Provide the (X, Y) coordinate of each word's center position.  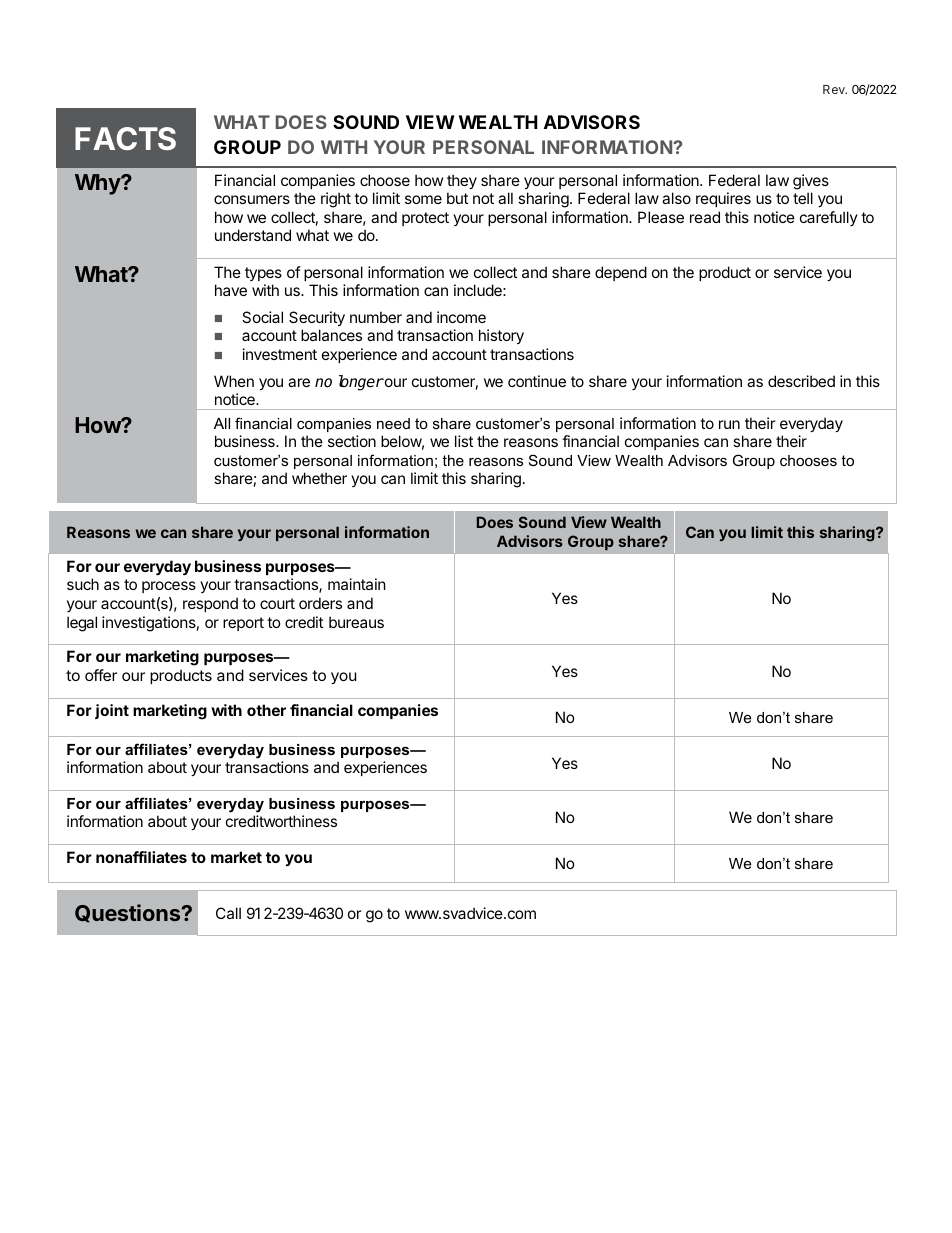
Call (228, 913)
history (501, 336)
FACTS (125, 138)
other (266, 710)
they (462, 181)
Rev (835, 89)
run (729, 424)
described (801, 381)
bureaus (356, 622)
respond (210, 604)
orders (320, 603)
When (234, 381)
